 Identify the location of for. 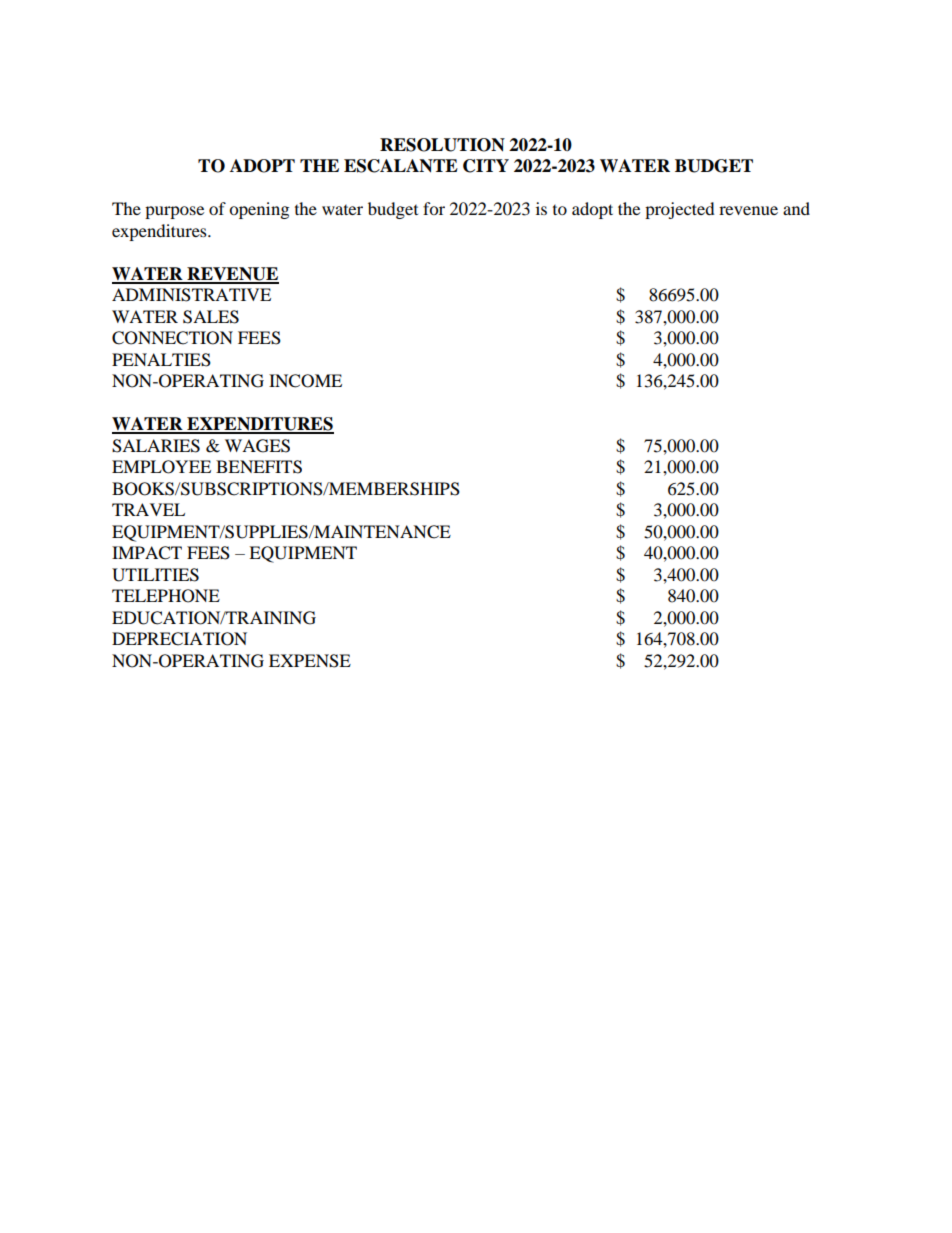
(434, 208).
